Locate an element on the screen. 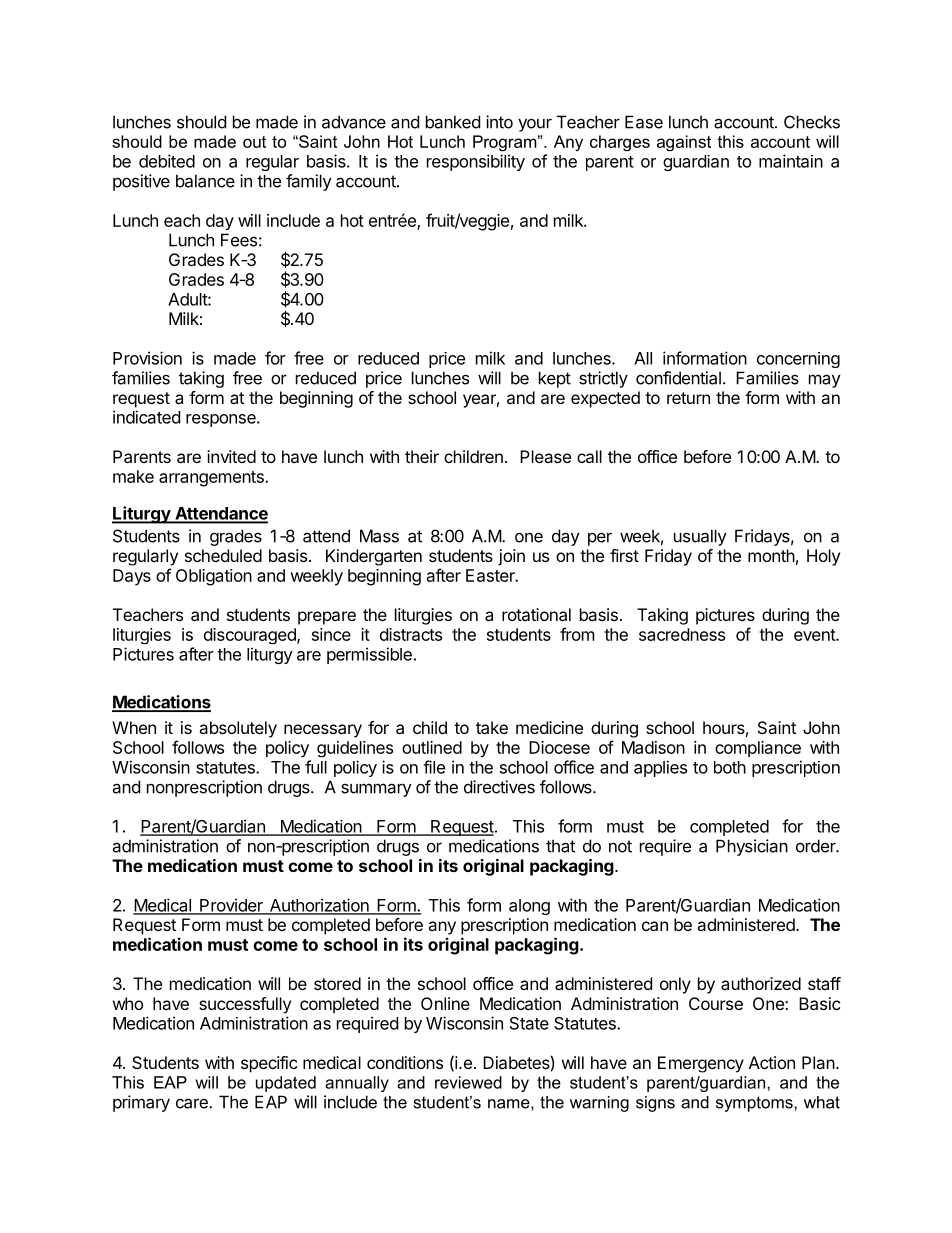 Image resolution: width=952 pixels, height=1233 pixels. maintain is located at coordinates (791, 161).
